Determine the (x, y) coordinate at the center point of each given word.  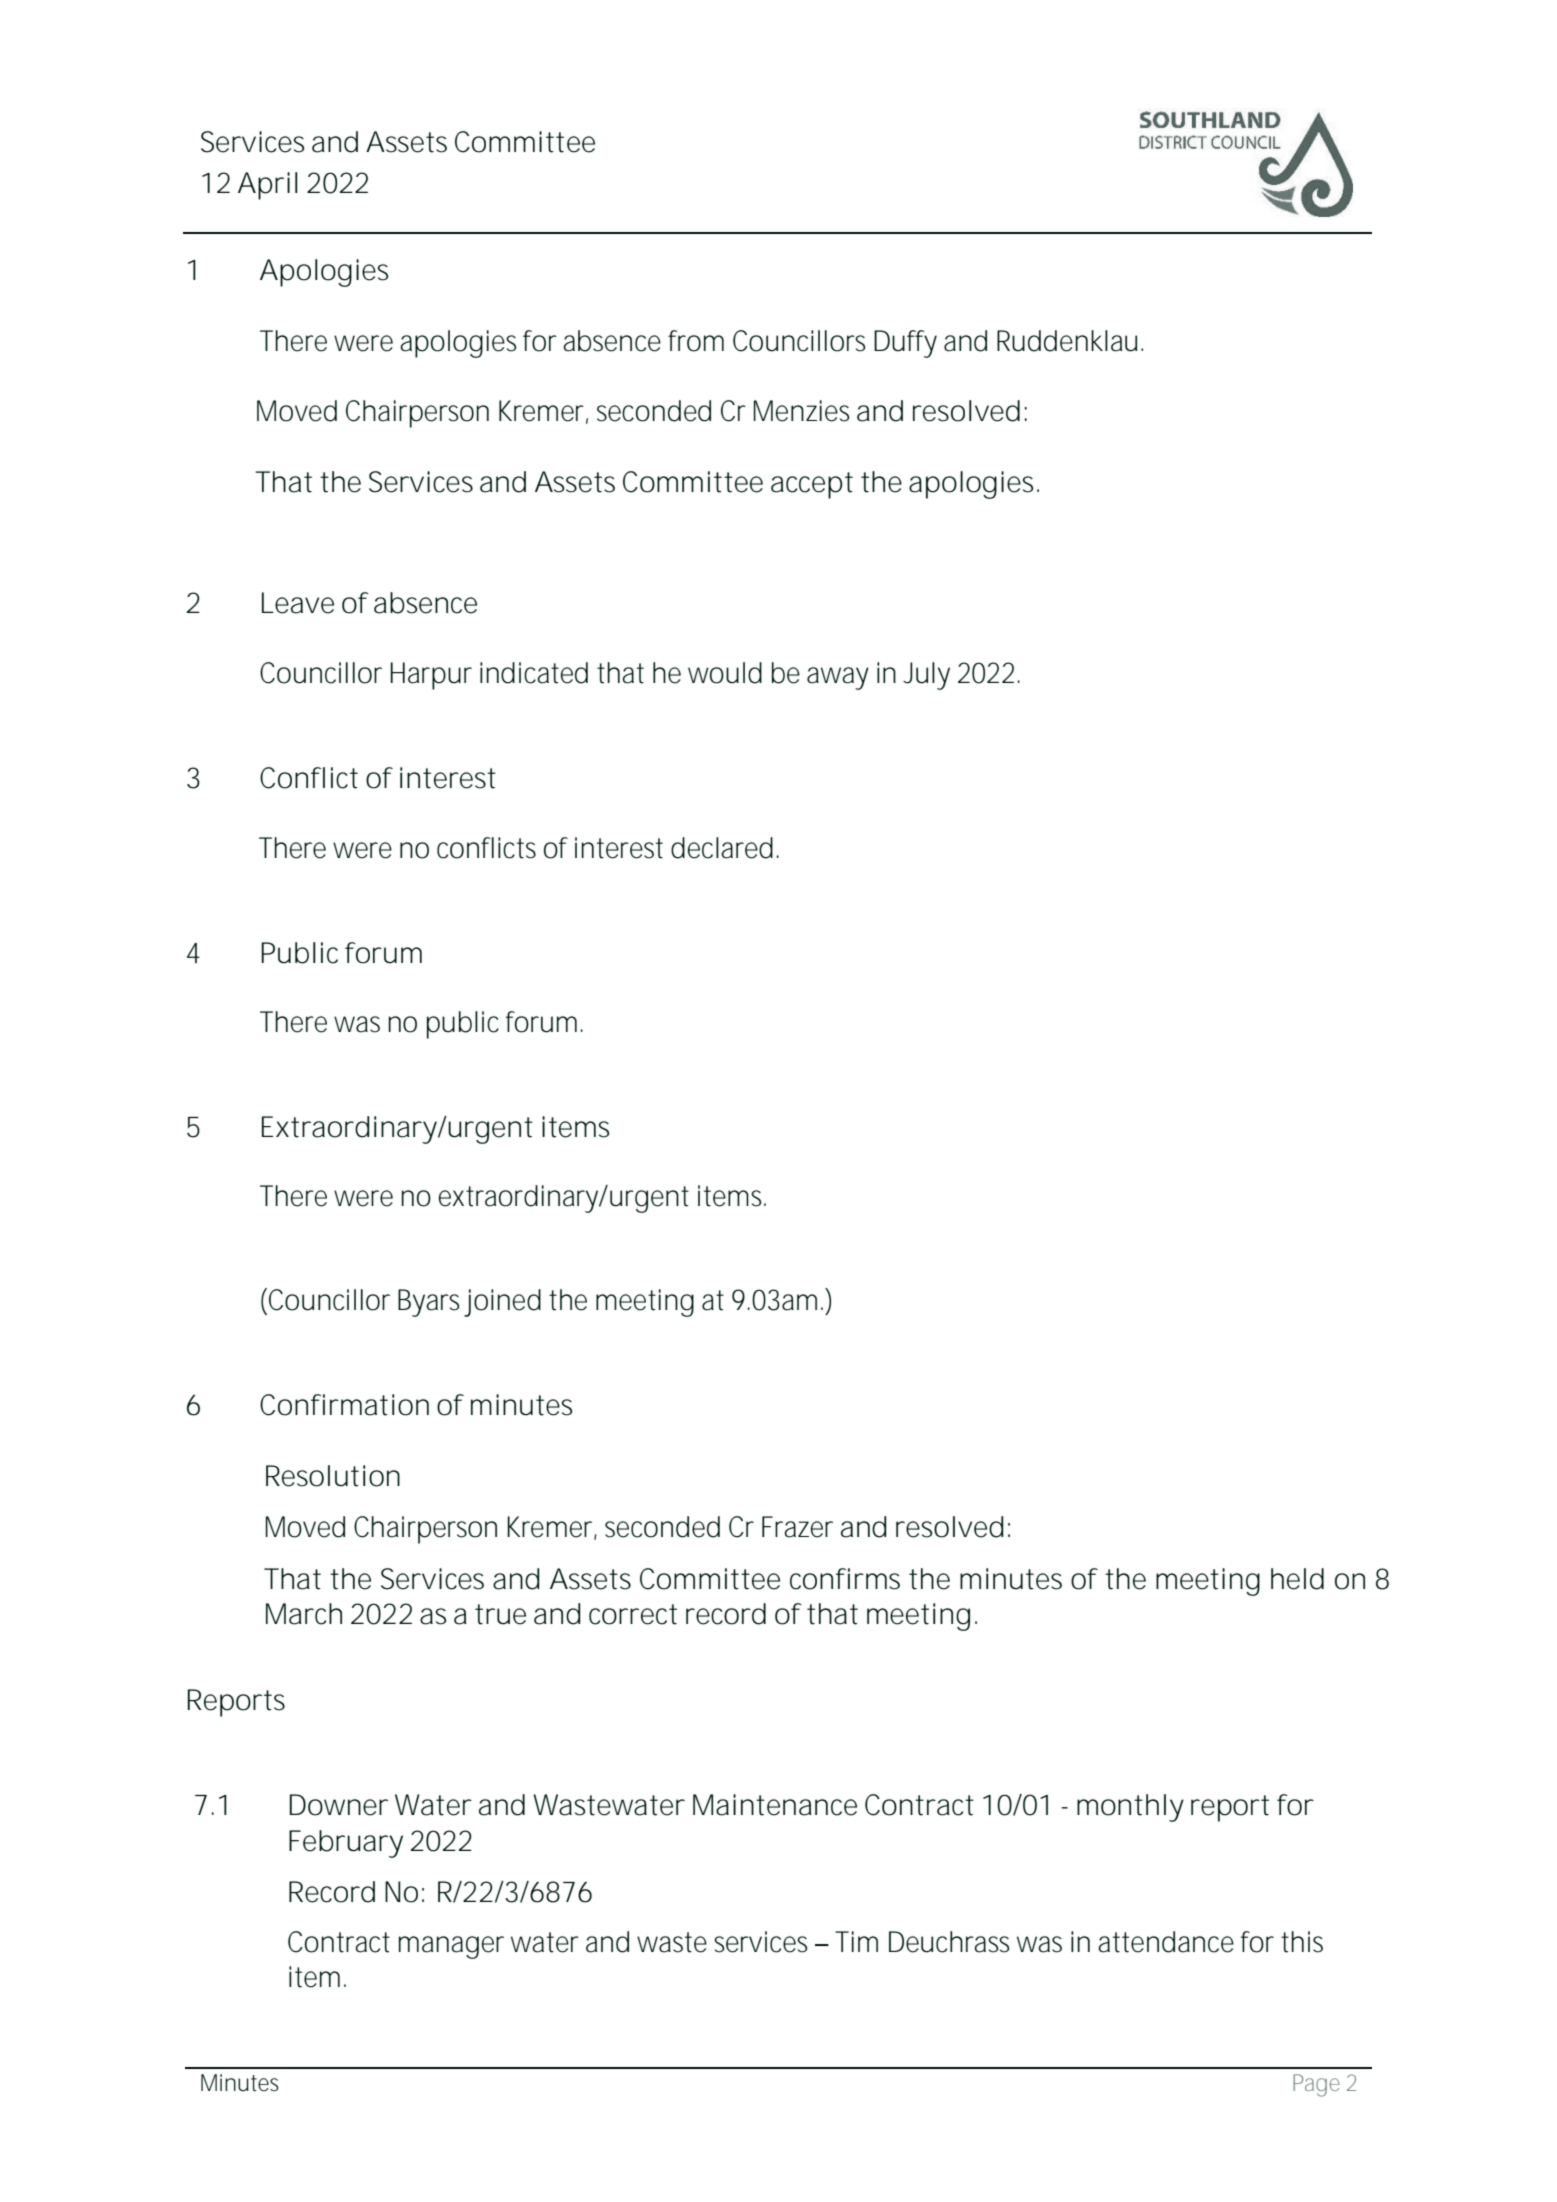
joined (502, 1303)
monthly (1130, 1808)
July (926, 676)
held (1297, 1579)
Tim (856, 1941)
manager (451, 1947)
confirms (845, 1579)
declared (722, 848)
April (268, 186)
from (696, 341)
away (838, 678)
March (304, 1614)
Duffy (905, 344)
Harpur (431, 676)
